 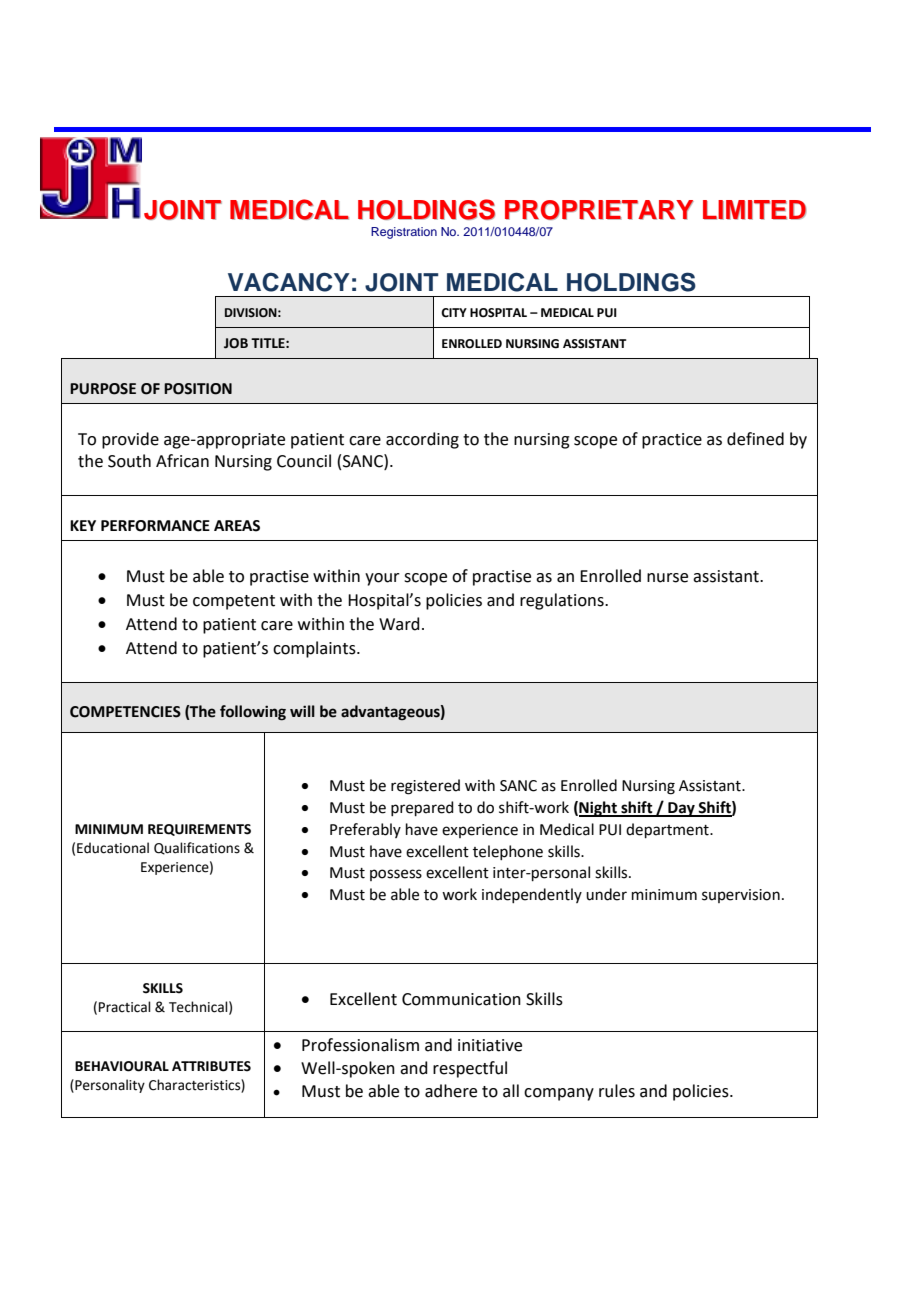 I want to click on CITY, so click(x=454, y=313).
